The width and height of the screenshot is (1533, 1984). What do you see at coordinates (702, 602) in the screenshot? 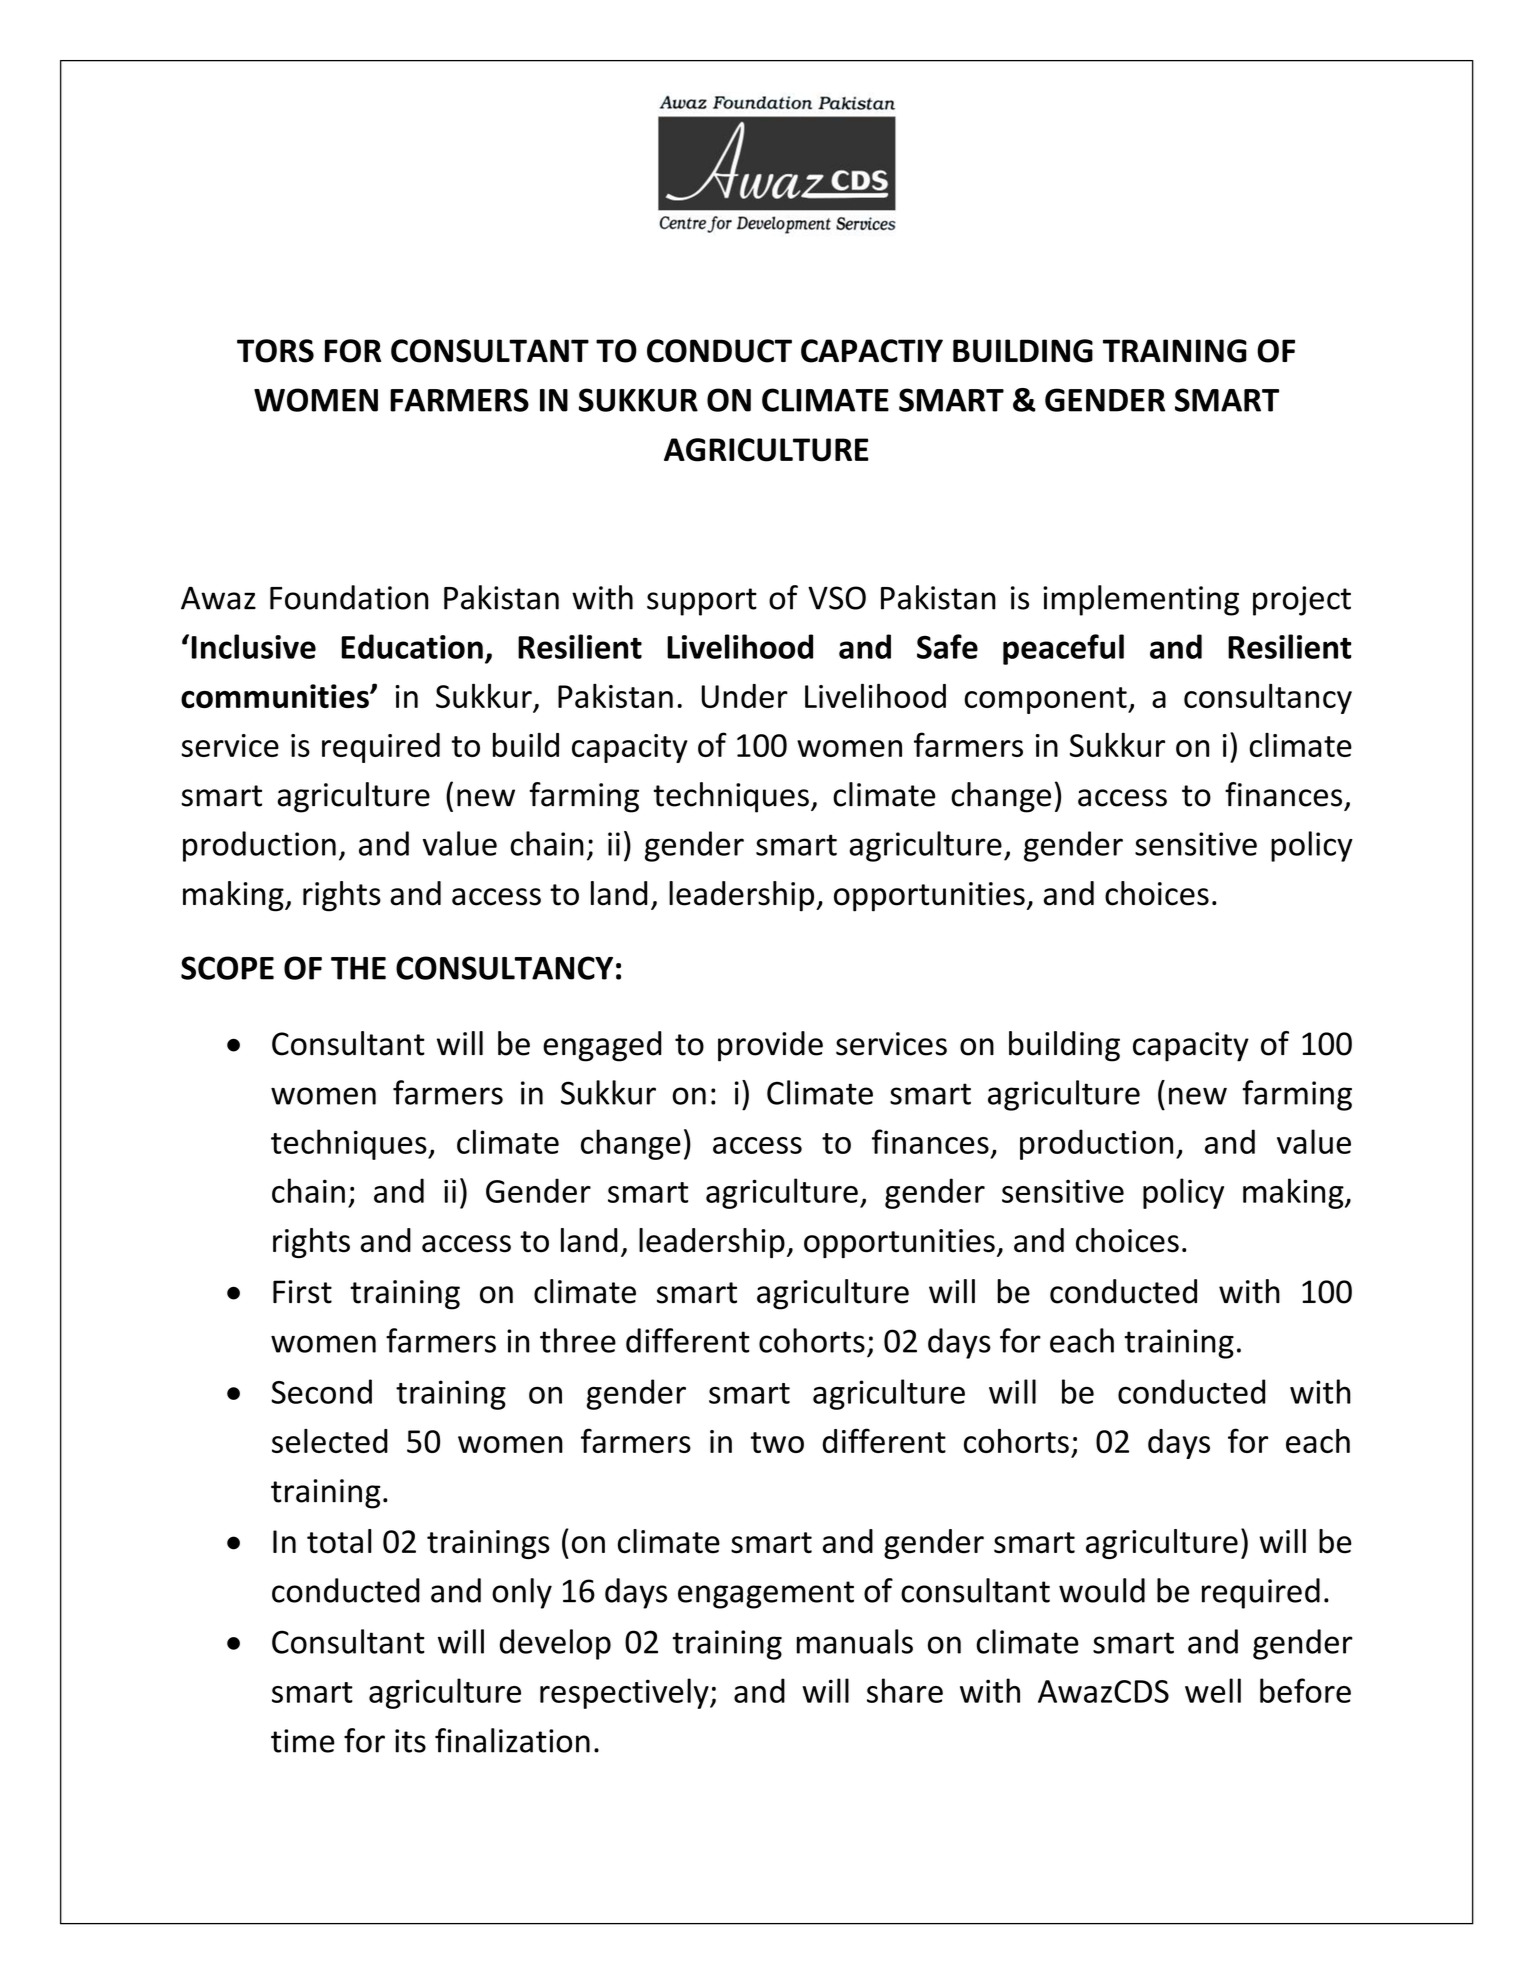
I see `support` at bounding box center [702, 602].
